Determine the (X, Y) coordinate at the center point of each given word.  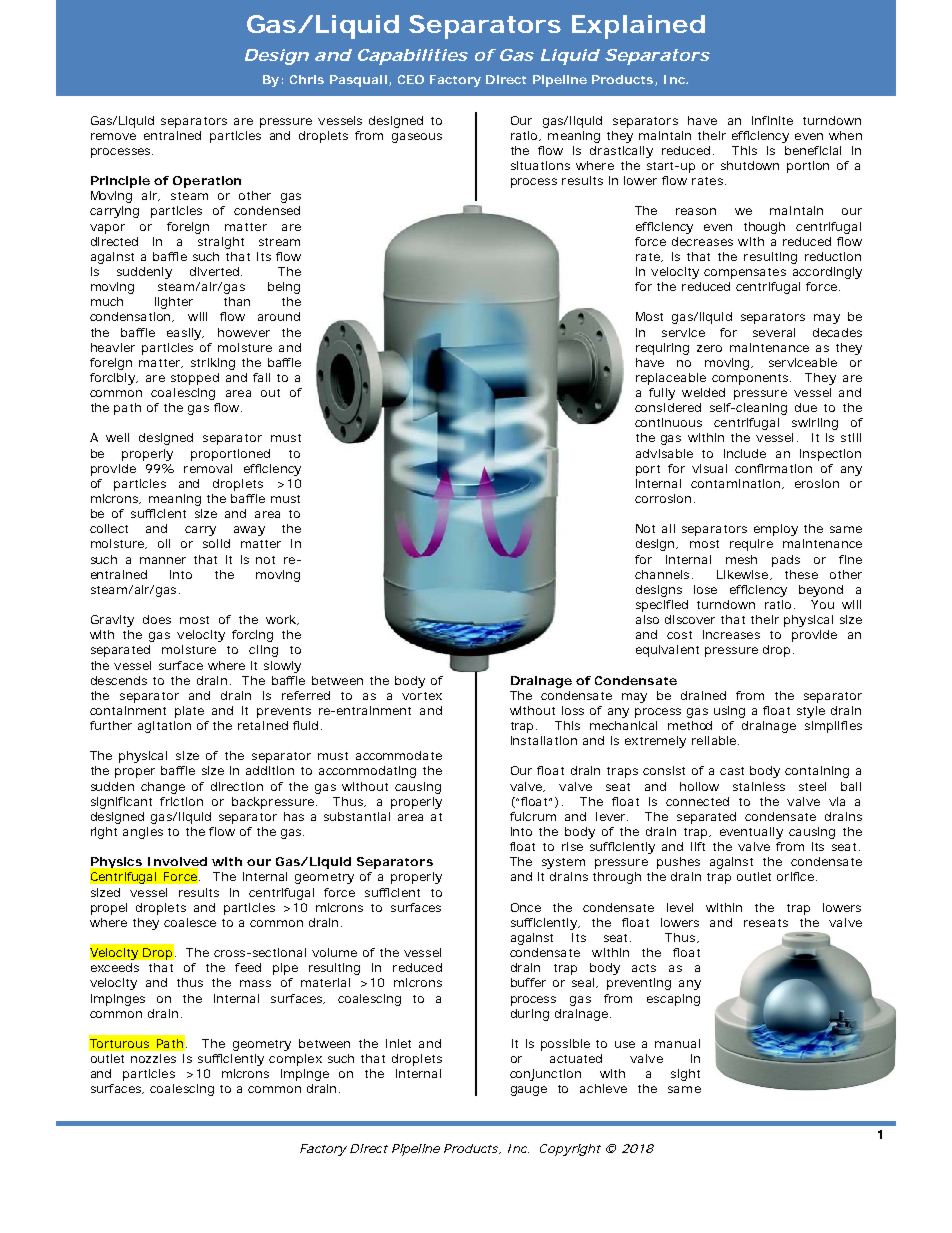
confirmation (773, 468)
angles (143, 833)
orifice (795, 876)
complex (295, 1060)
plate (189, 712)
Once (526, 907)
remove (113, 136)
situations (540, 165)
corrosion (663, 498)
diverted (214, 271)
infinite (772, 120)
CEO (411, 79)
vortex (422, 696)
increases (731, 634)
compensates (745, 273)
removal (208, 468)
